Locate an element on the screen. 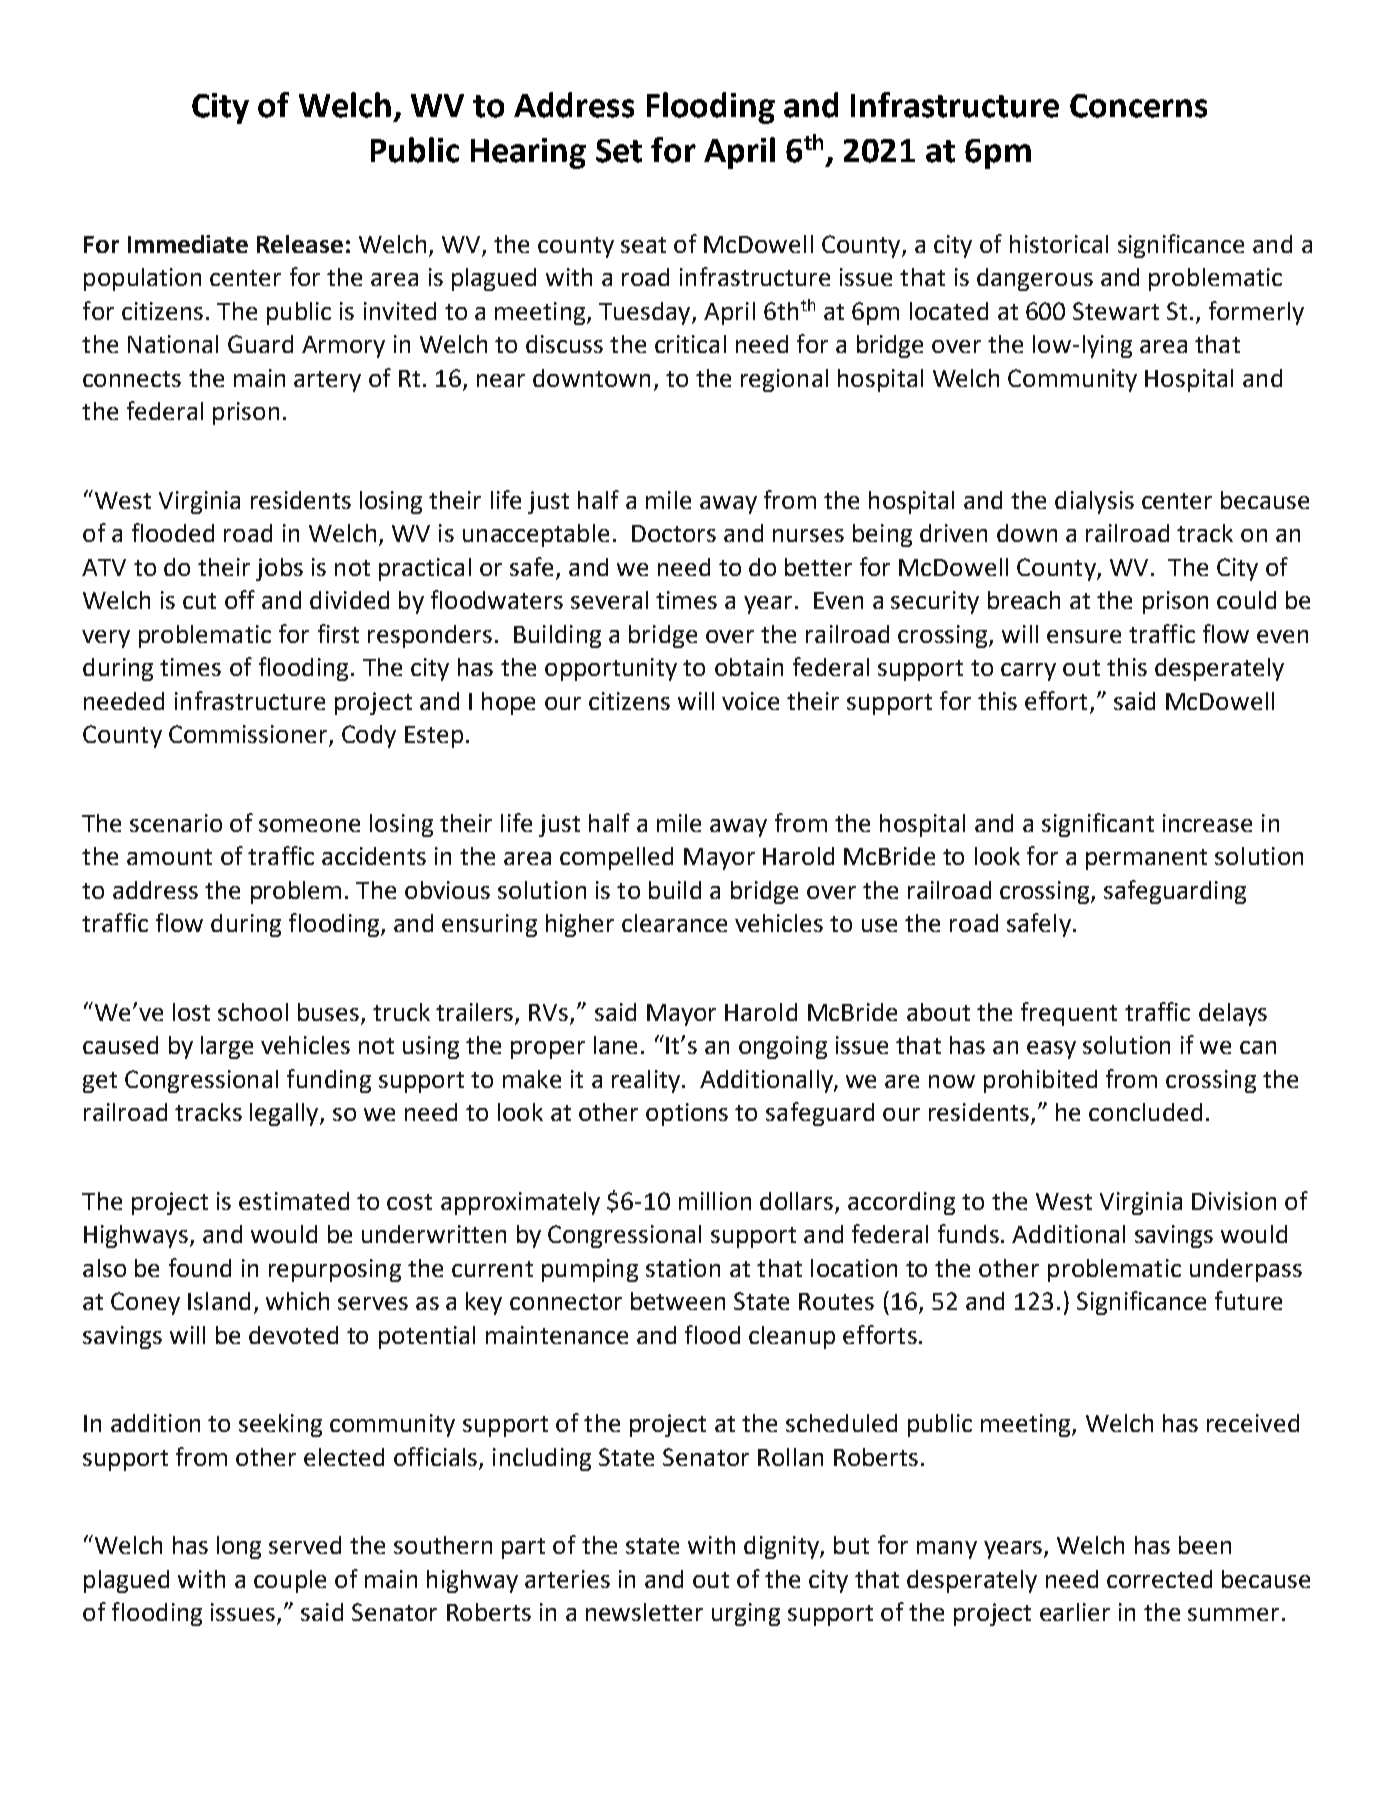  school is located at coordinates (253, 1012).
